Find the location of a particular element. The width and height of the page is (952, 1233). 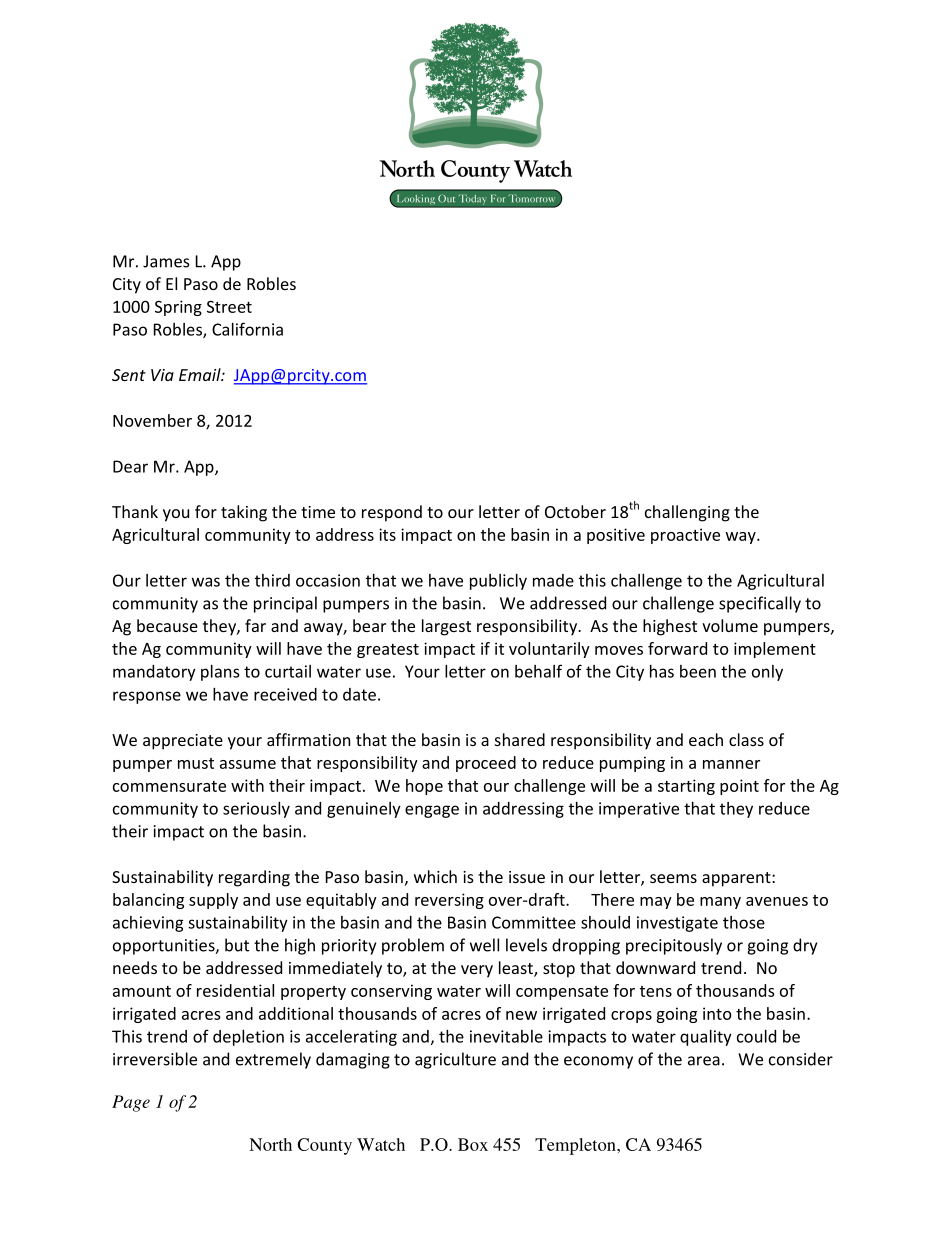

volume is located at coordinates (730, 625).
